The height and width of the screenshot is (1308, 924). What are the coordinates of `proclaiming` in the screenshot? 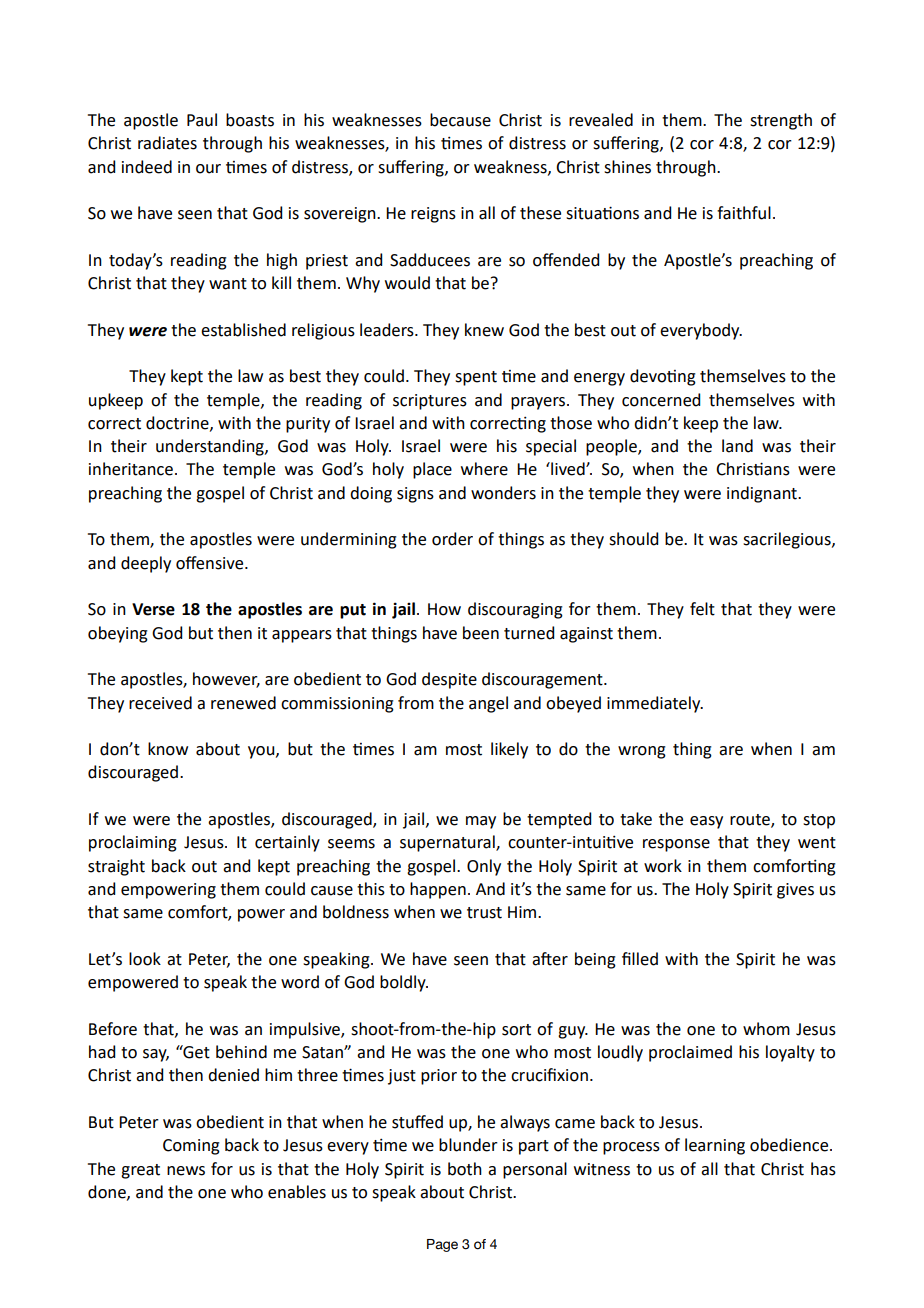 It's located at (133, 843).
